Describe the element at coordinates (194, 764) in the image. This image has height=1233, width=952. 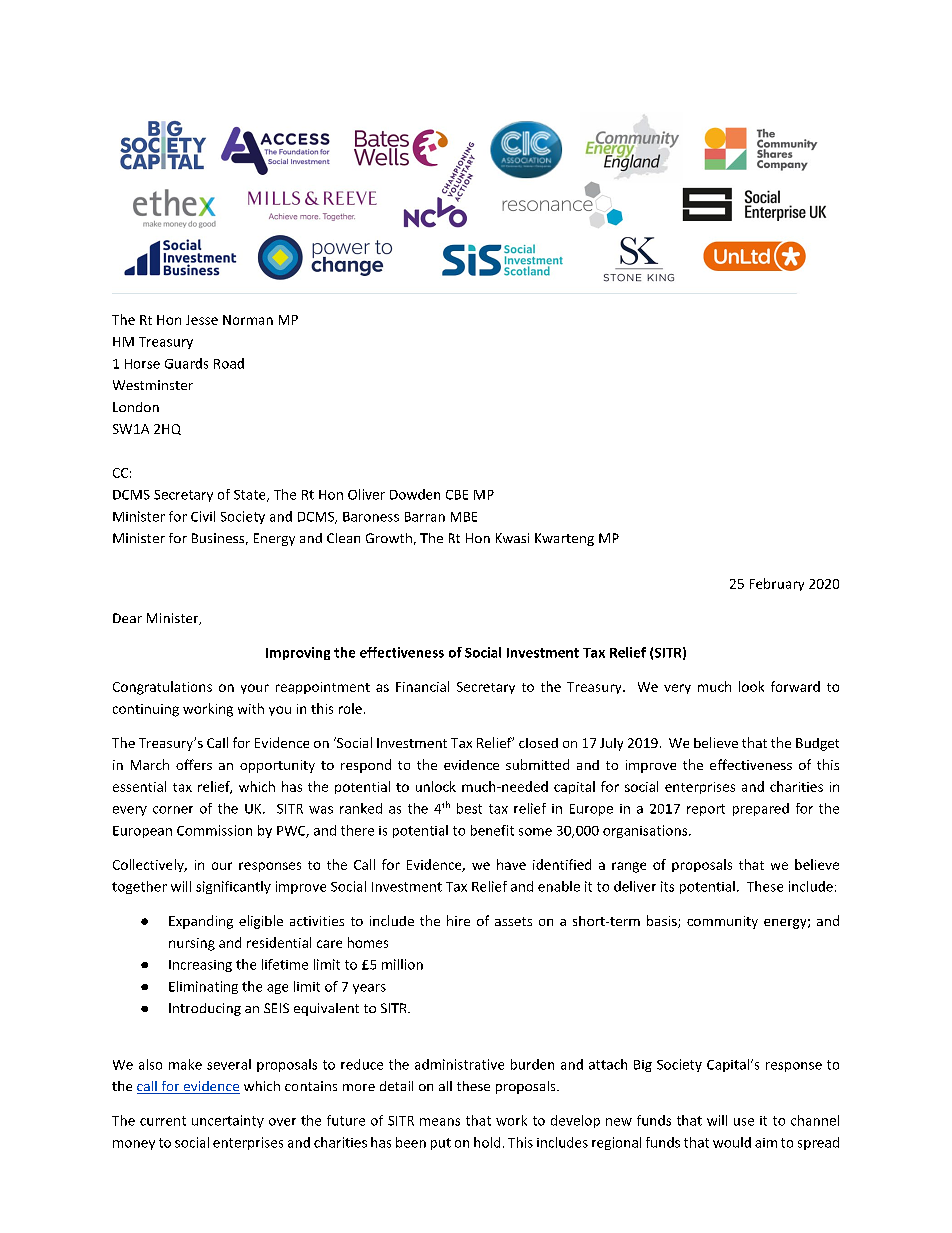
I see `offers` at that location.
